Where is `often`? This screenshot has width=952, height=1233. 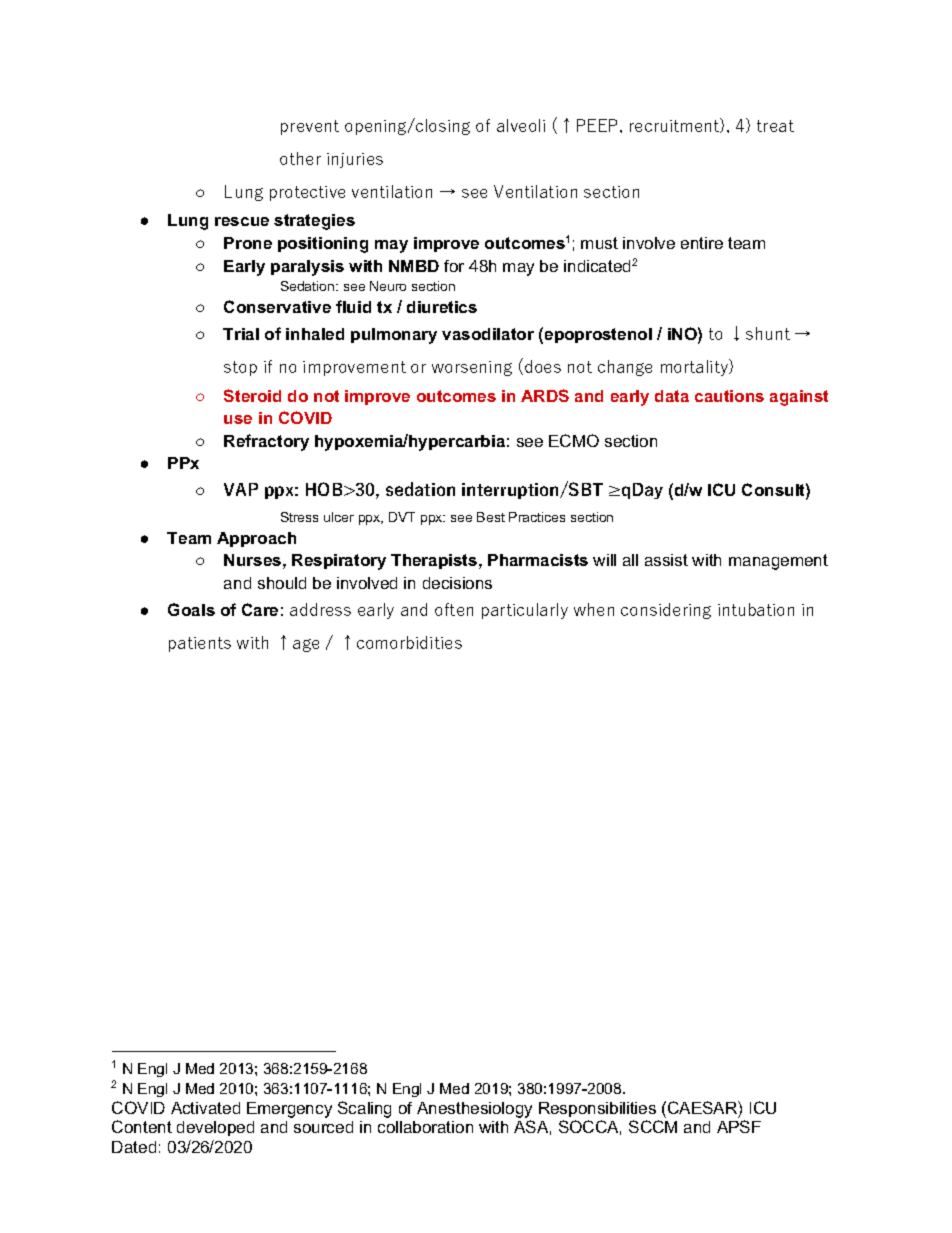
often is located at coordinates (454, 609).
